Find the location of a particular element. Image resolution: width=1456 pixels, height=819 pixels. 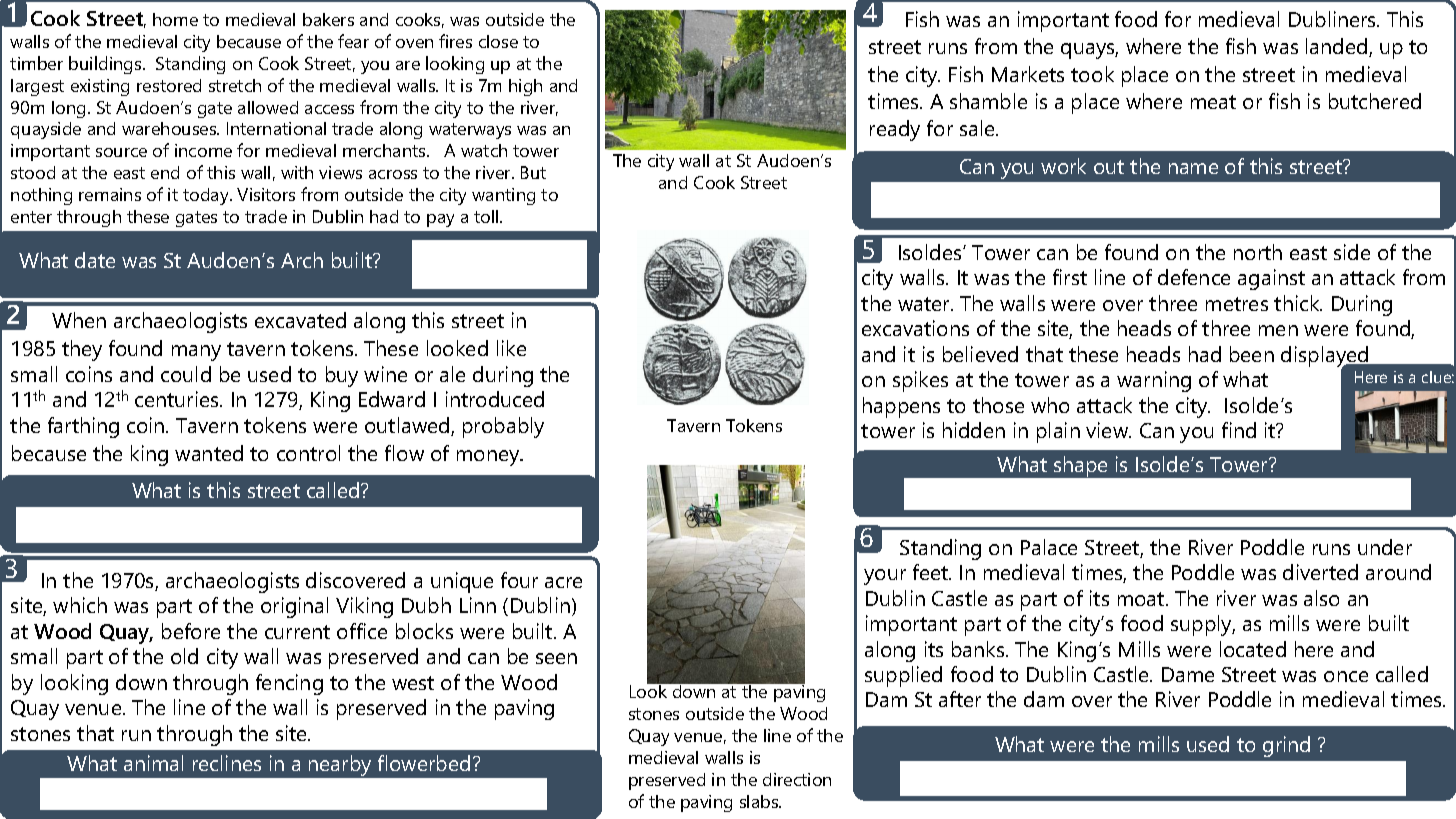

excavations is located at coordinates (915, 328).
